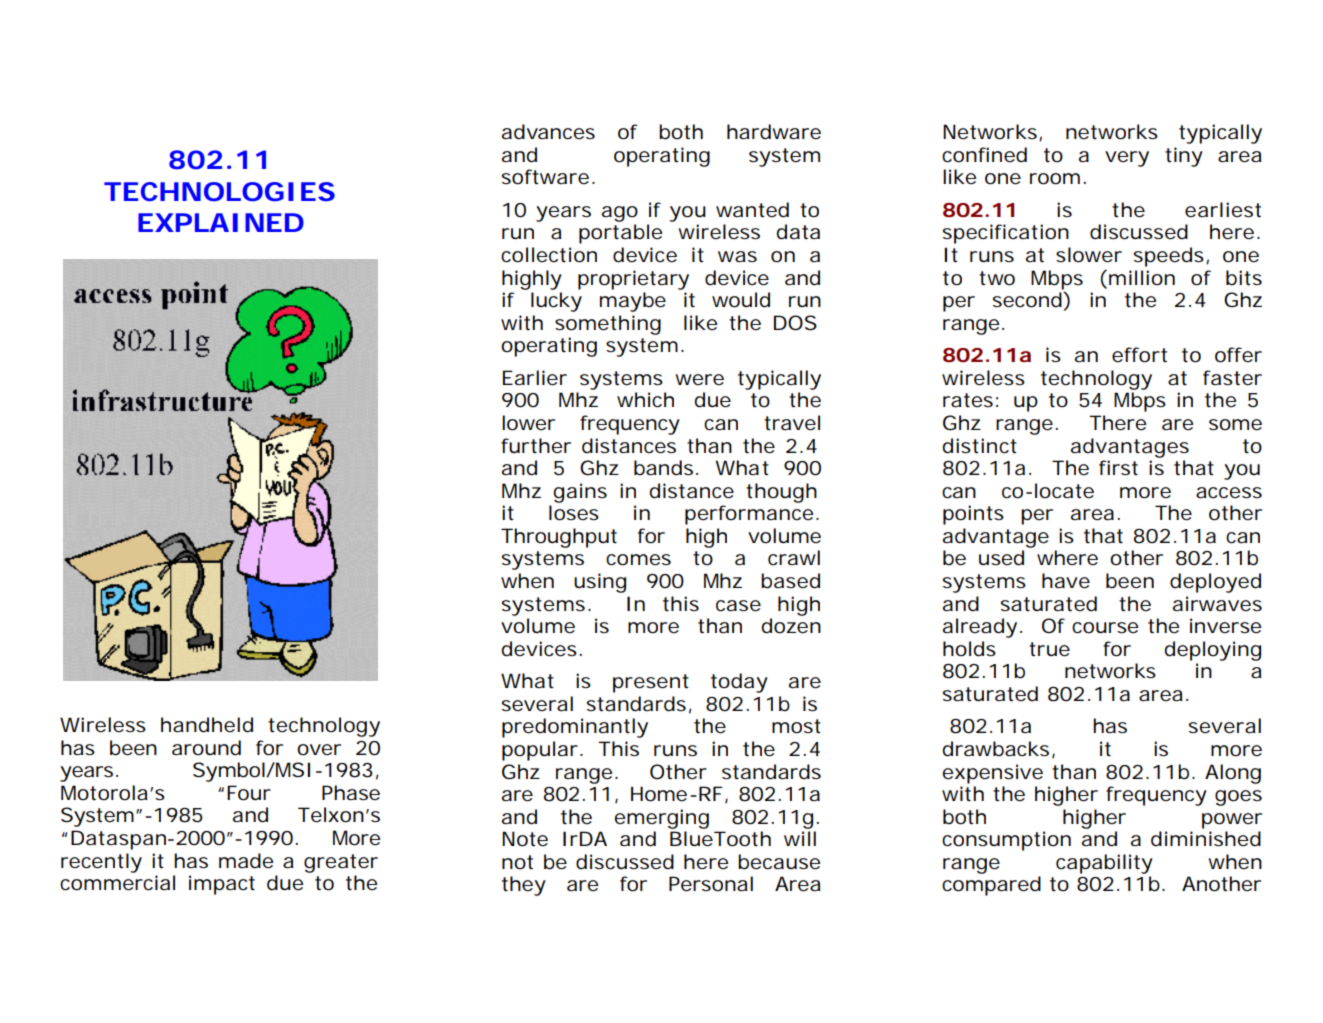  Describe the element at coordinates (219, 191) in the image. I see `TECHNOLOGIES` at that location.
